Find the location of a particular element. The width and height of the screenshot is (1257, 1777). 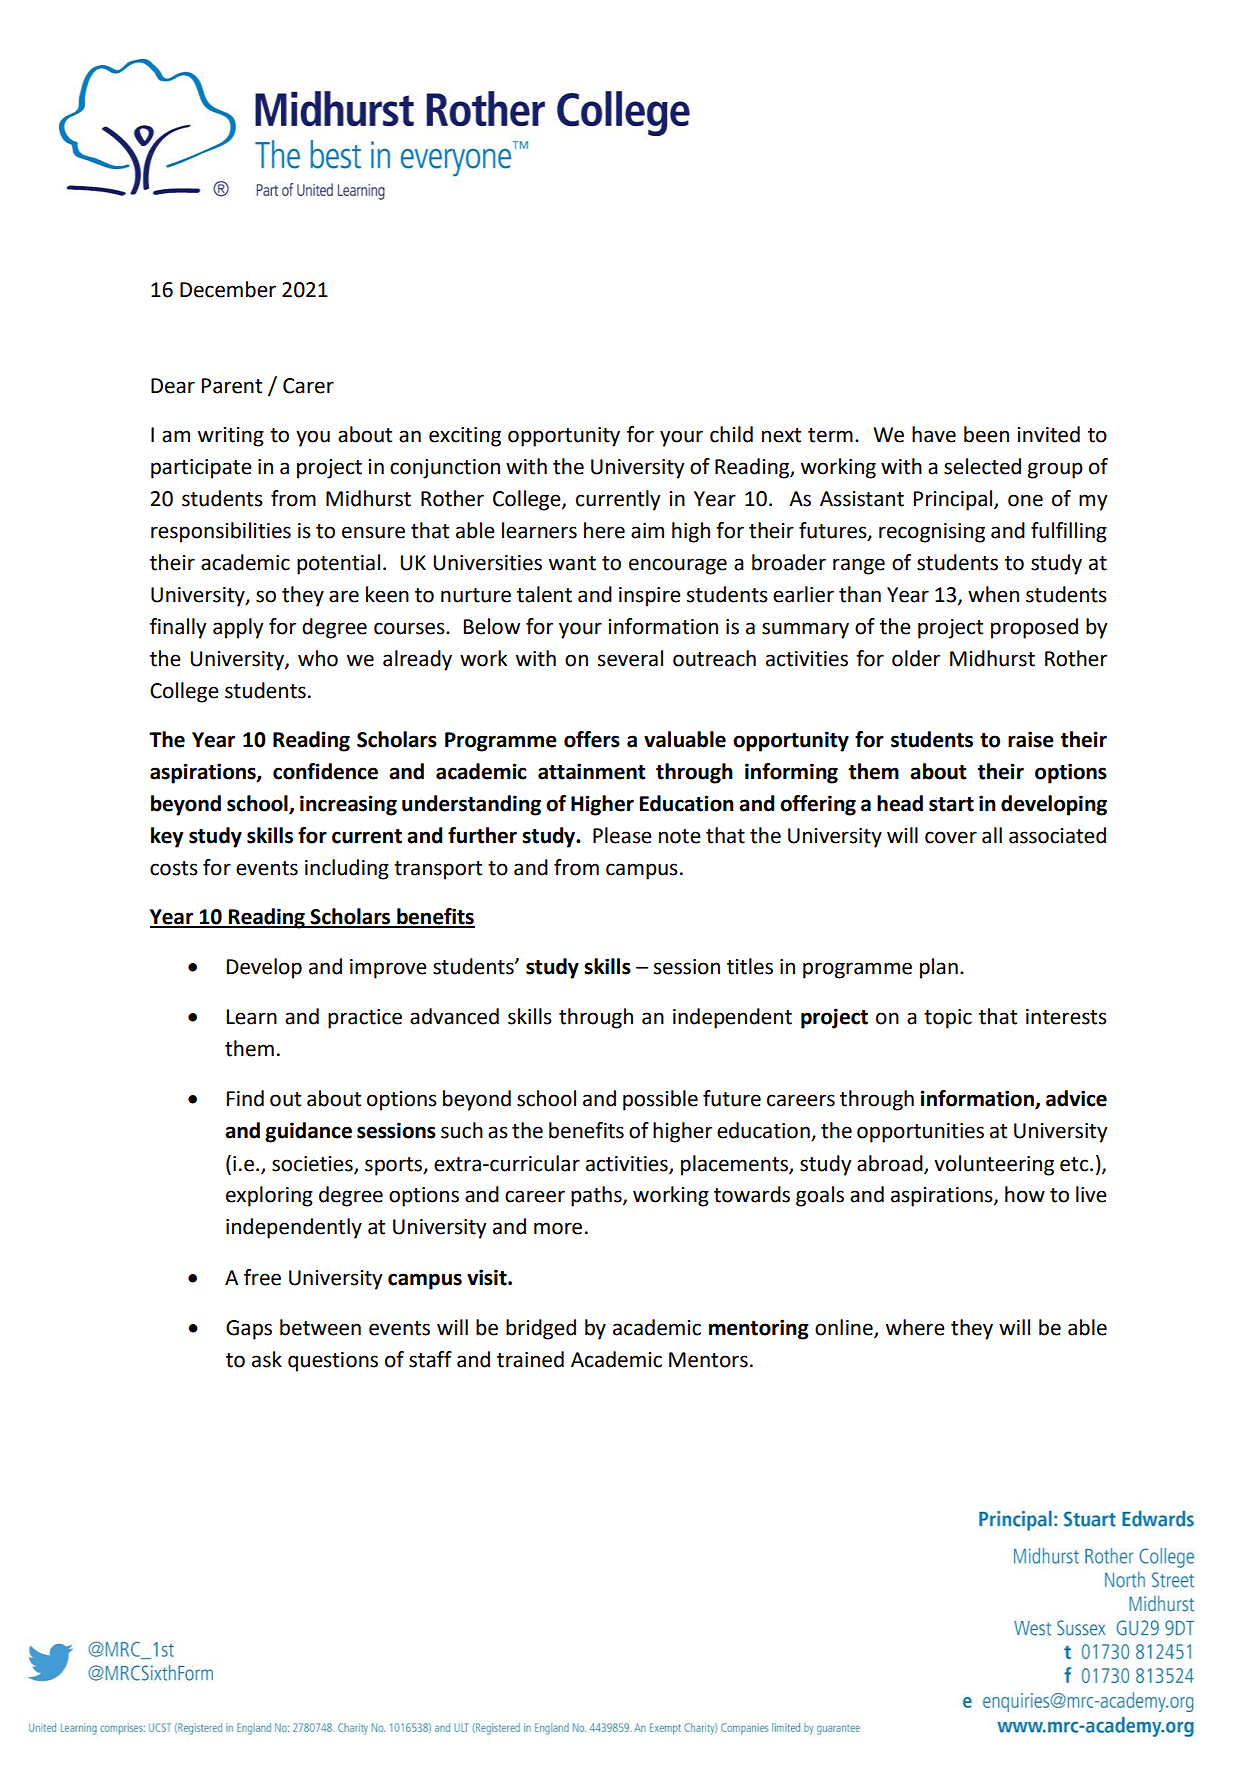

online is located at coordinates (845, 1328).
